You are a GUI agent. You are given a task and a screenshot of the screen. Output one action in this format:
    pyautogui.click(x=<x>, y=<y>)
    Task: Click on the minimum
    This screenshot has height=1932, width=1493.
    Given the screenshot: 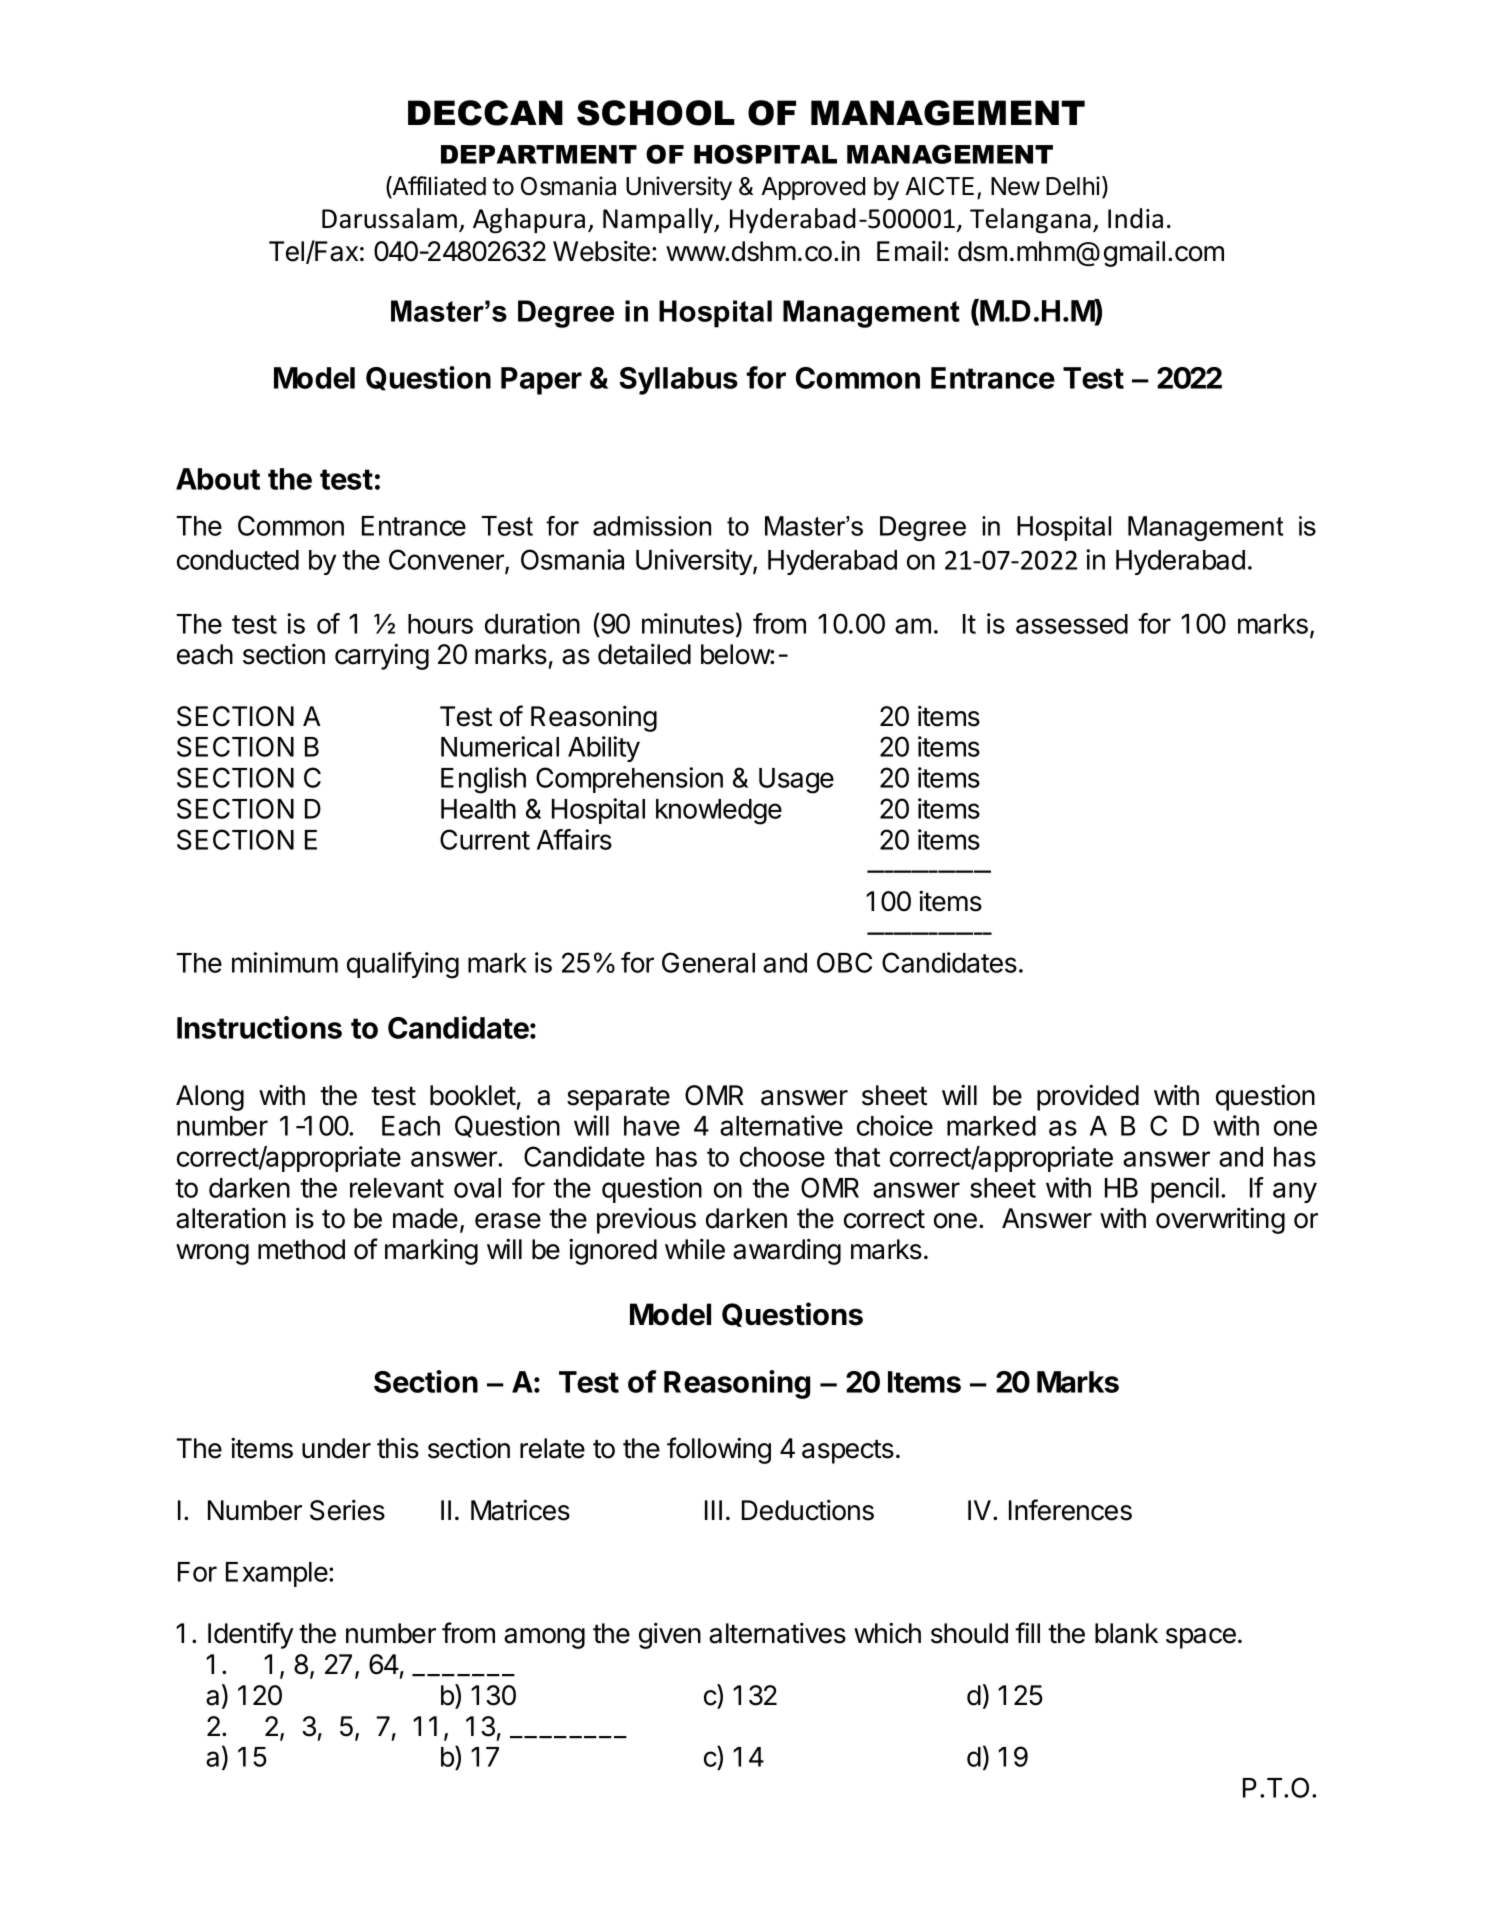 What is the action you would take?
    pyautogui.click(x=285, y=962)
